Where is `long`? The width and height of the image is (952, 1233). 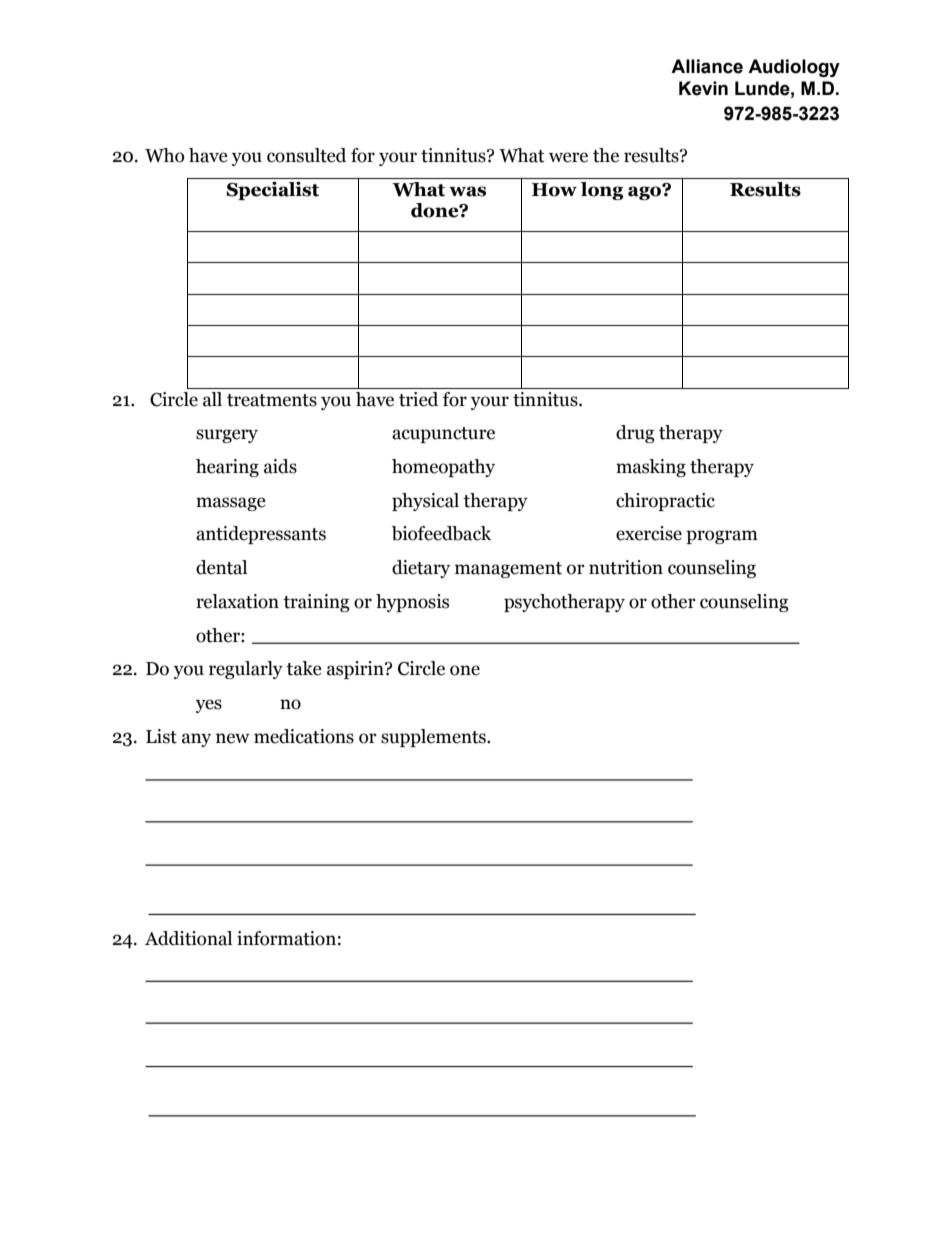
long is located at coordinates (602, 191).
